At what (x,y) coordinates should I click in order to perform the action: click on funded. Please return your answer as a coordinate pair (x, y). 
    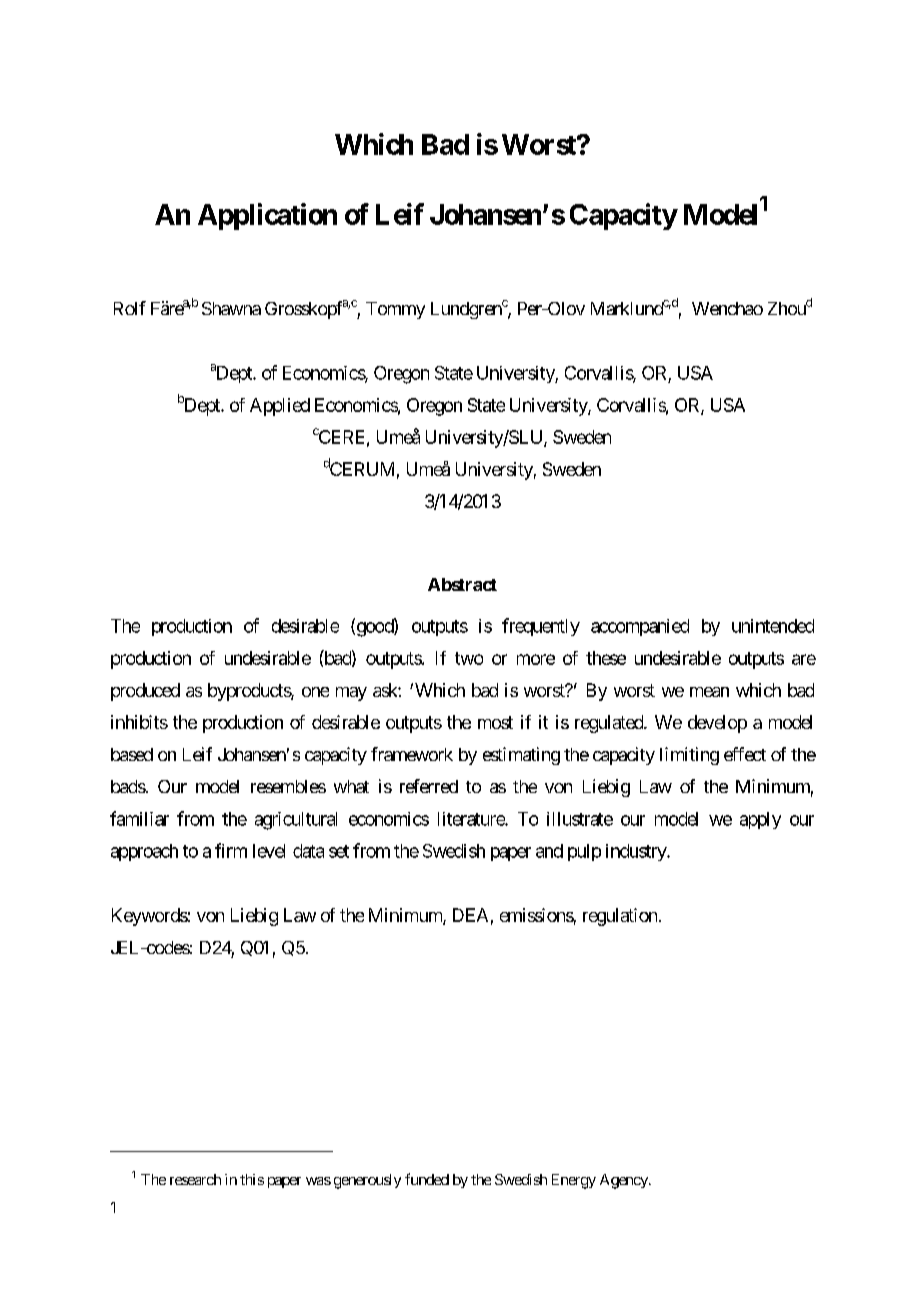
    Looking at the image, I should click on (427, 1179).
